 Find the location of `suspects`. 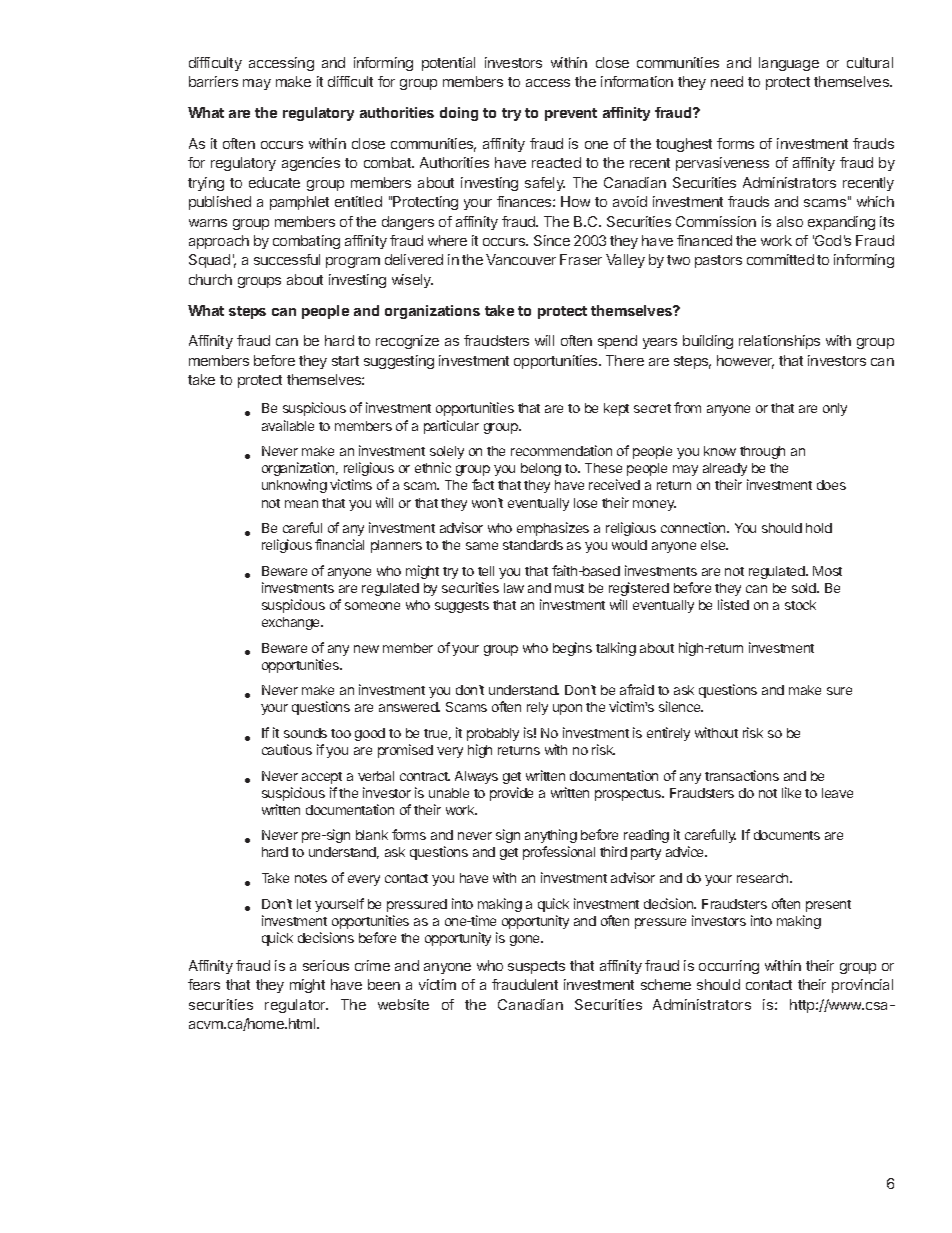

suspects is located at coordinates (536, 967).
